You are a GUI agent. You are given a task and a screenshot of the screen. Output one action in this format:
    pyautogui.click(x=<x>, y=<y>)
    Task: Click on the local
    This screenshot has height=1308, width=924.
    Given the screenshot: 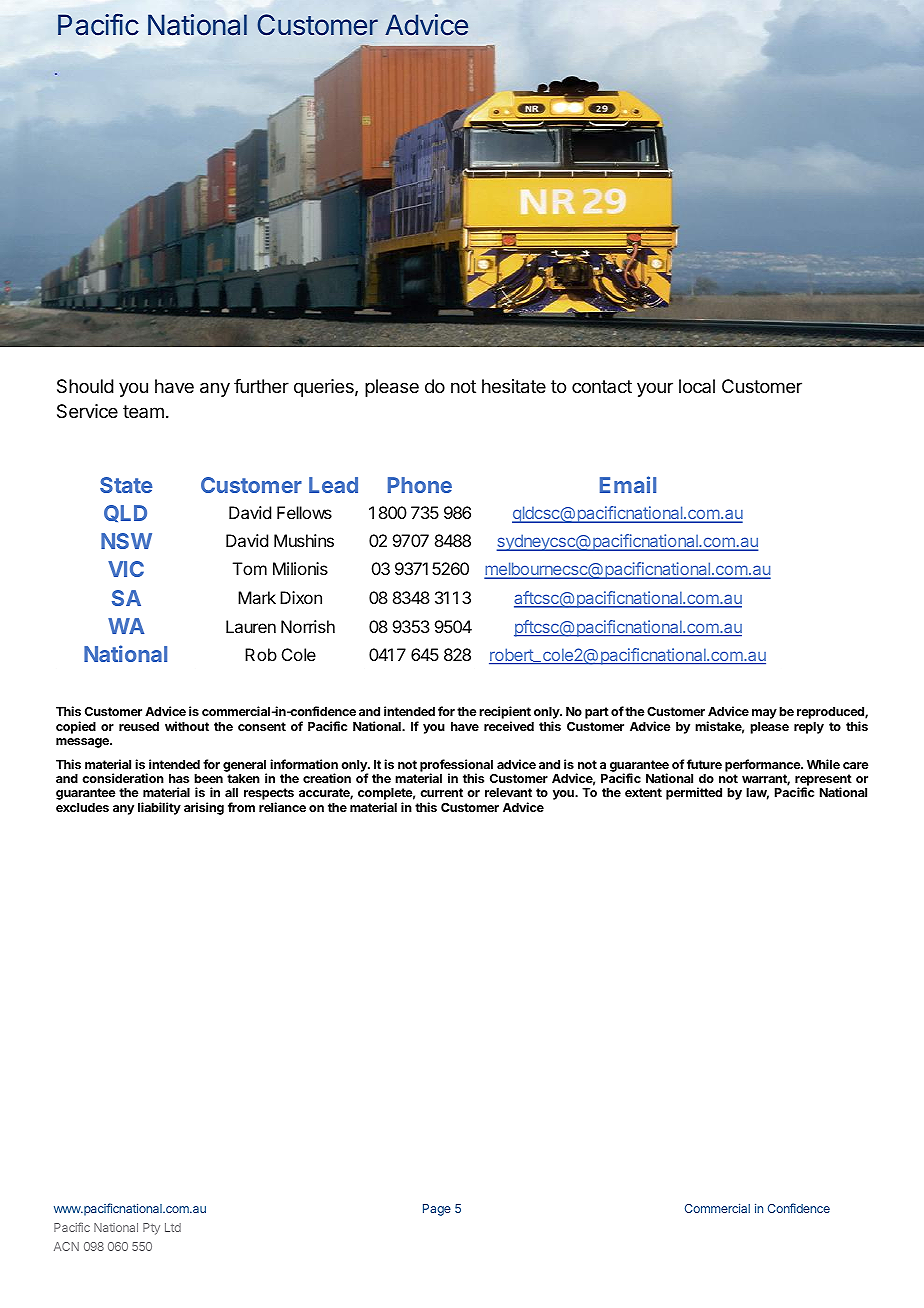 What is the action you would take?
    pyautogui.click(x=697, y=386)
